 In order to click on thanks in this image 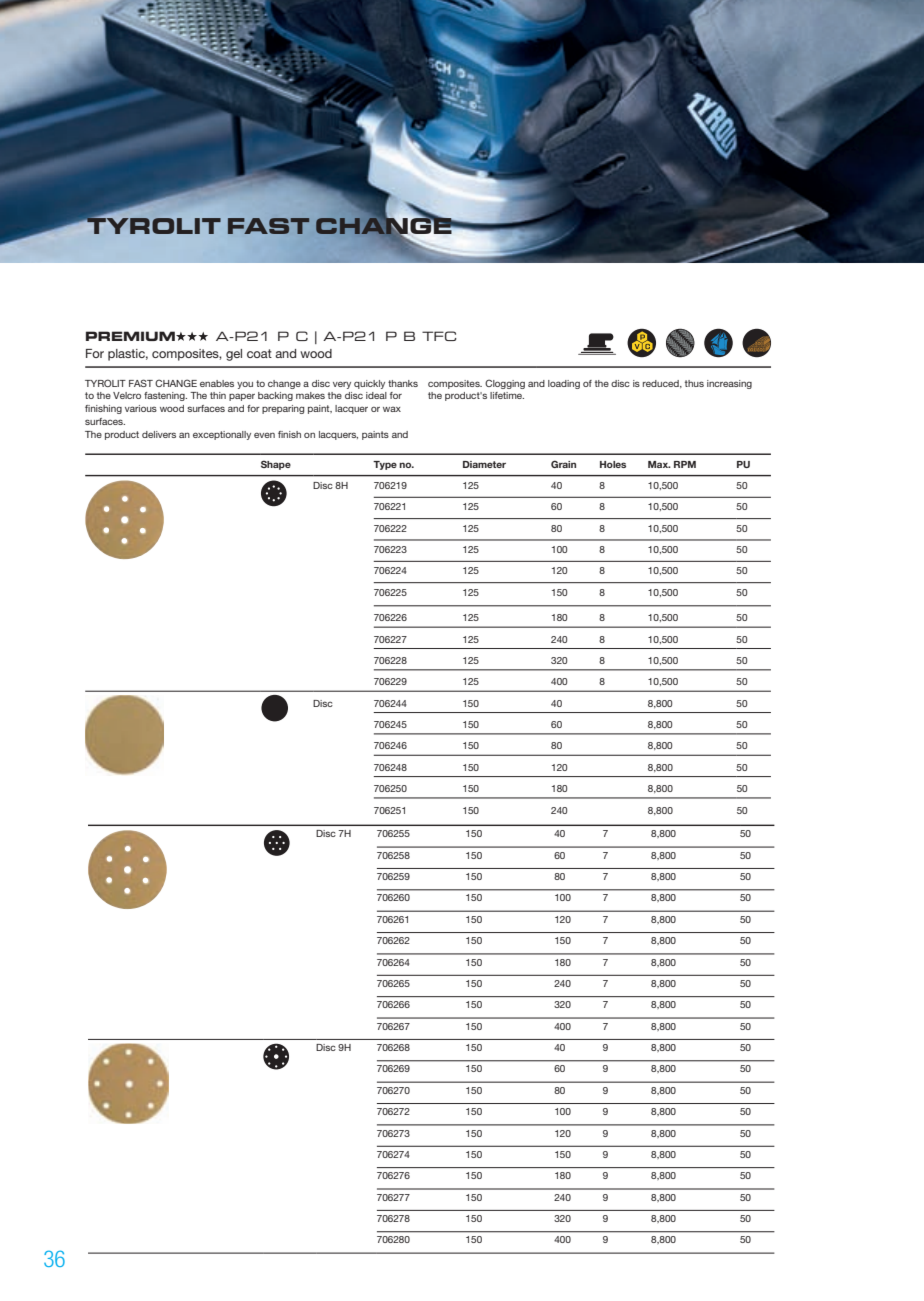, I will do `click(403, 383)`.
